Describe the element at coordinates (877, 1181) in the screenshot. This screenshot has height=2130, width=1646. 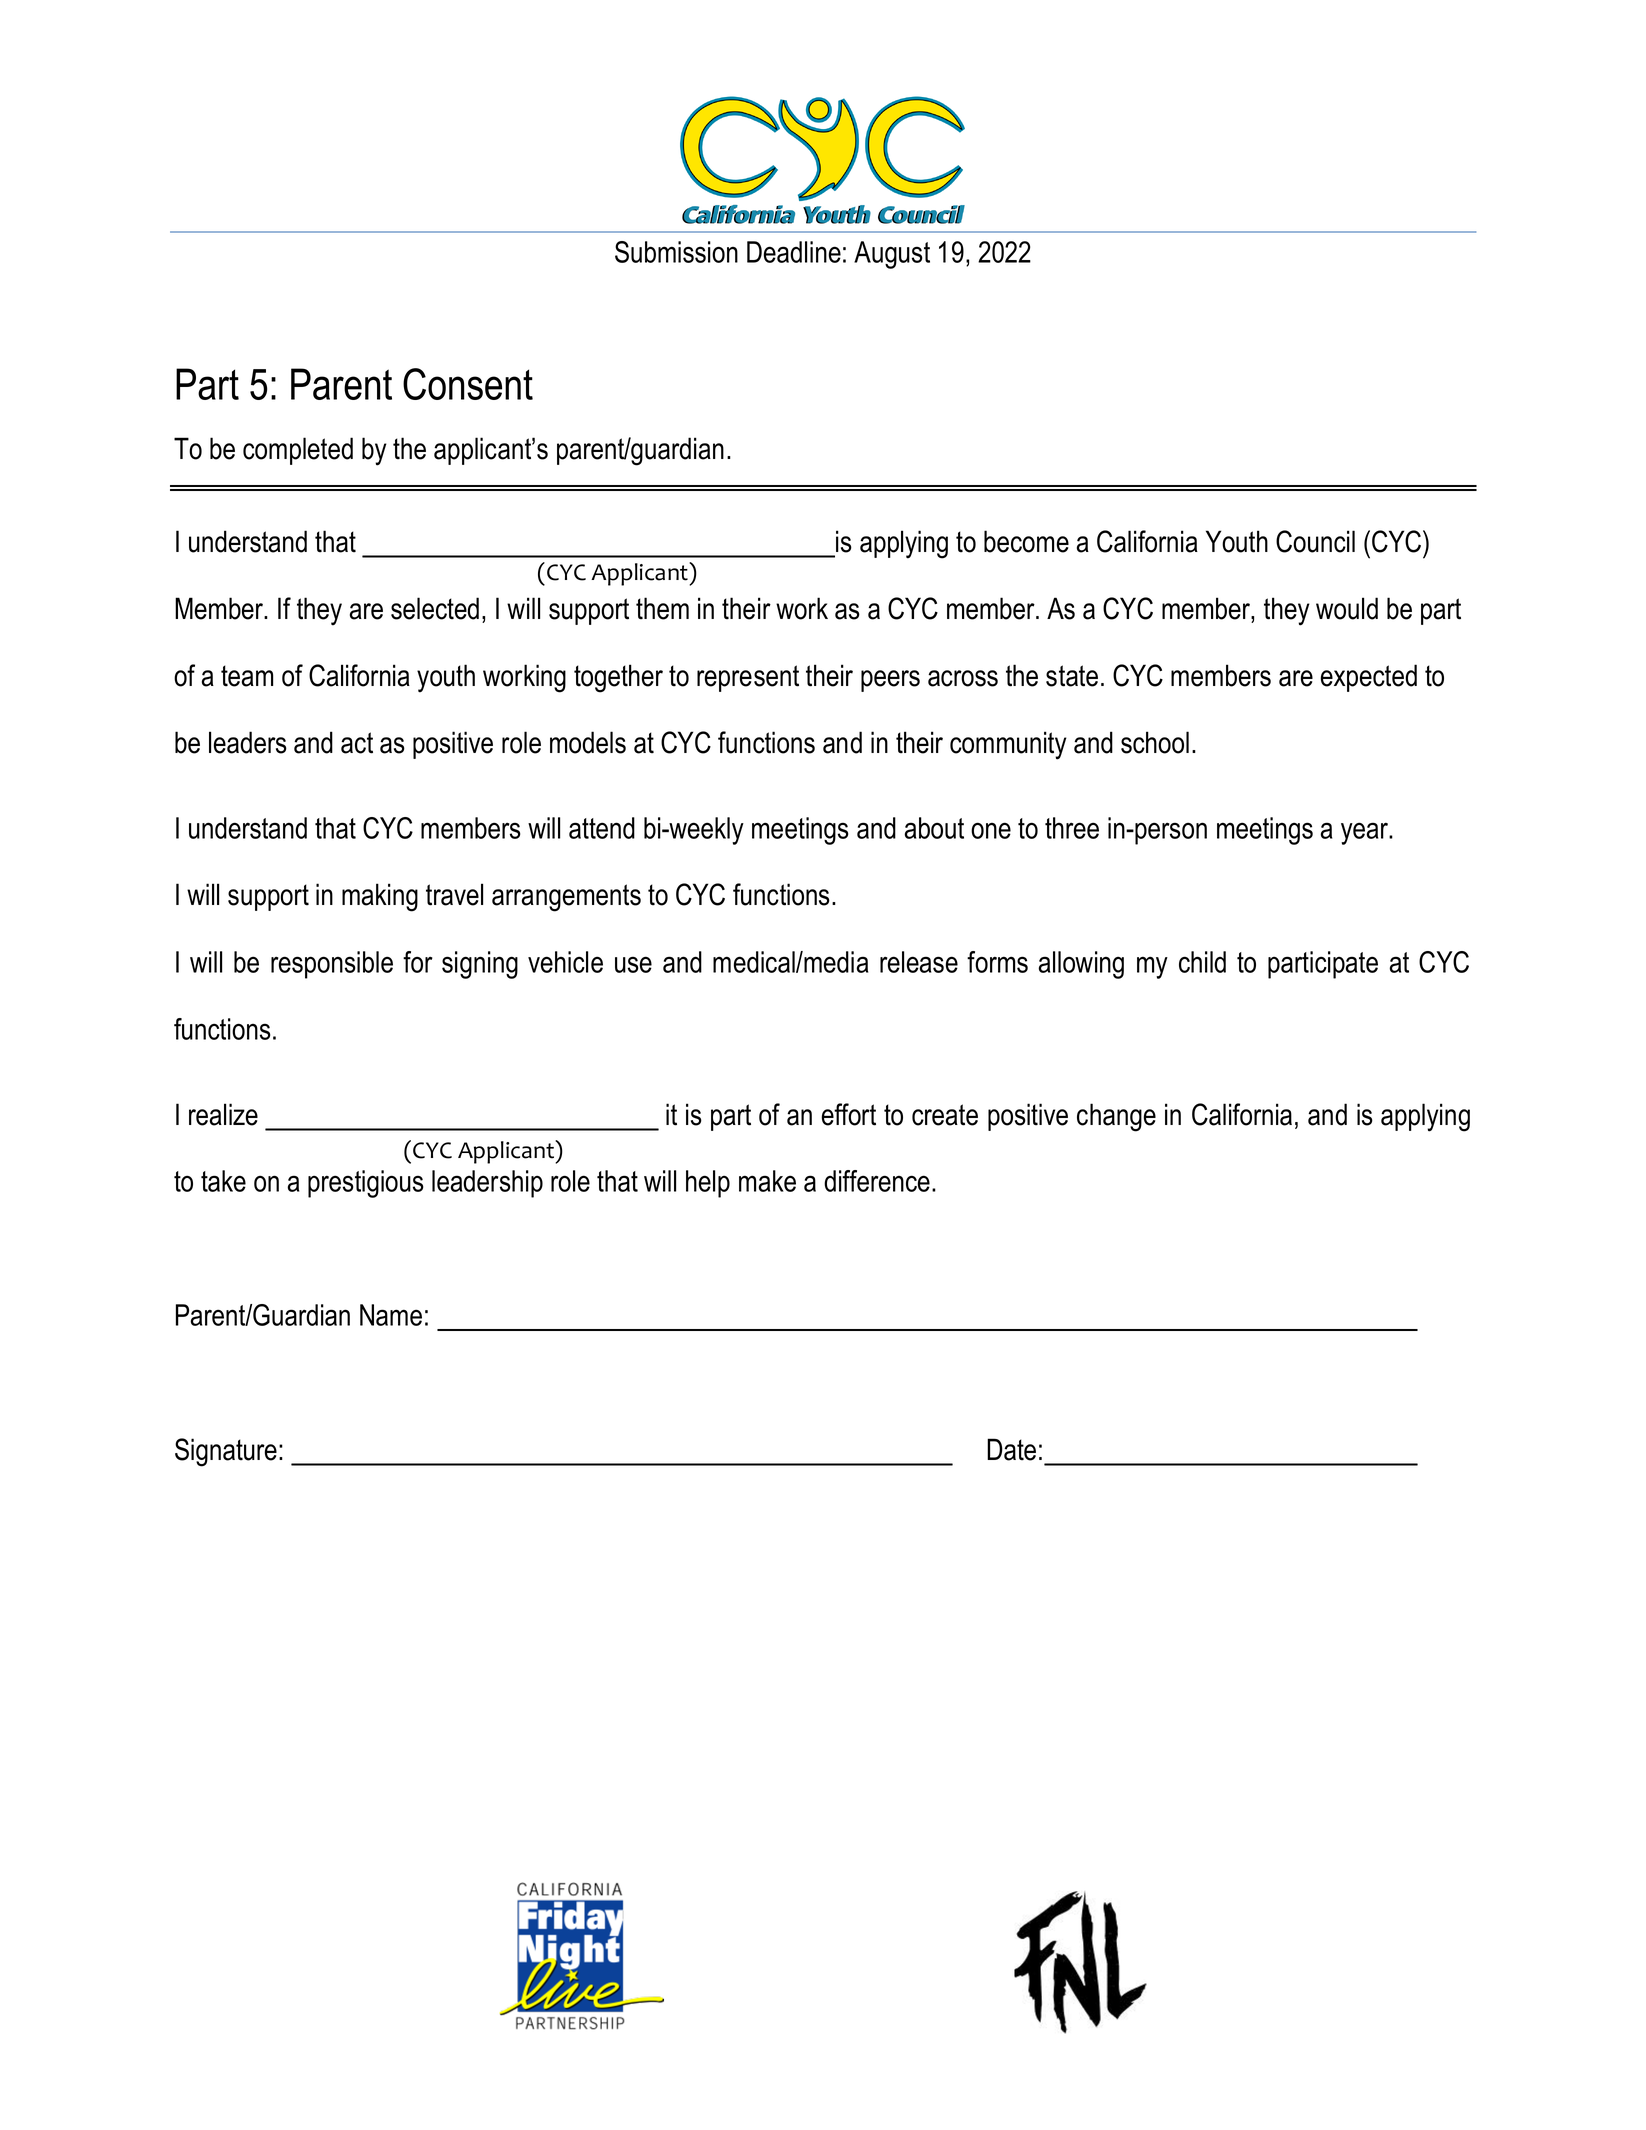
I see `difference` at that location.
